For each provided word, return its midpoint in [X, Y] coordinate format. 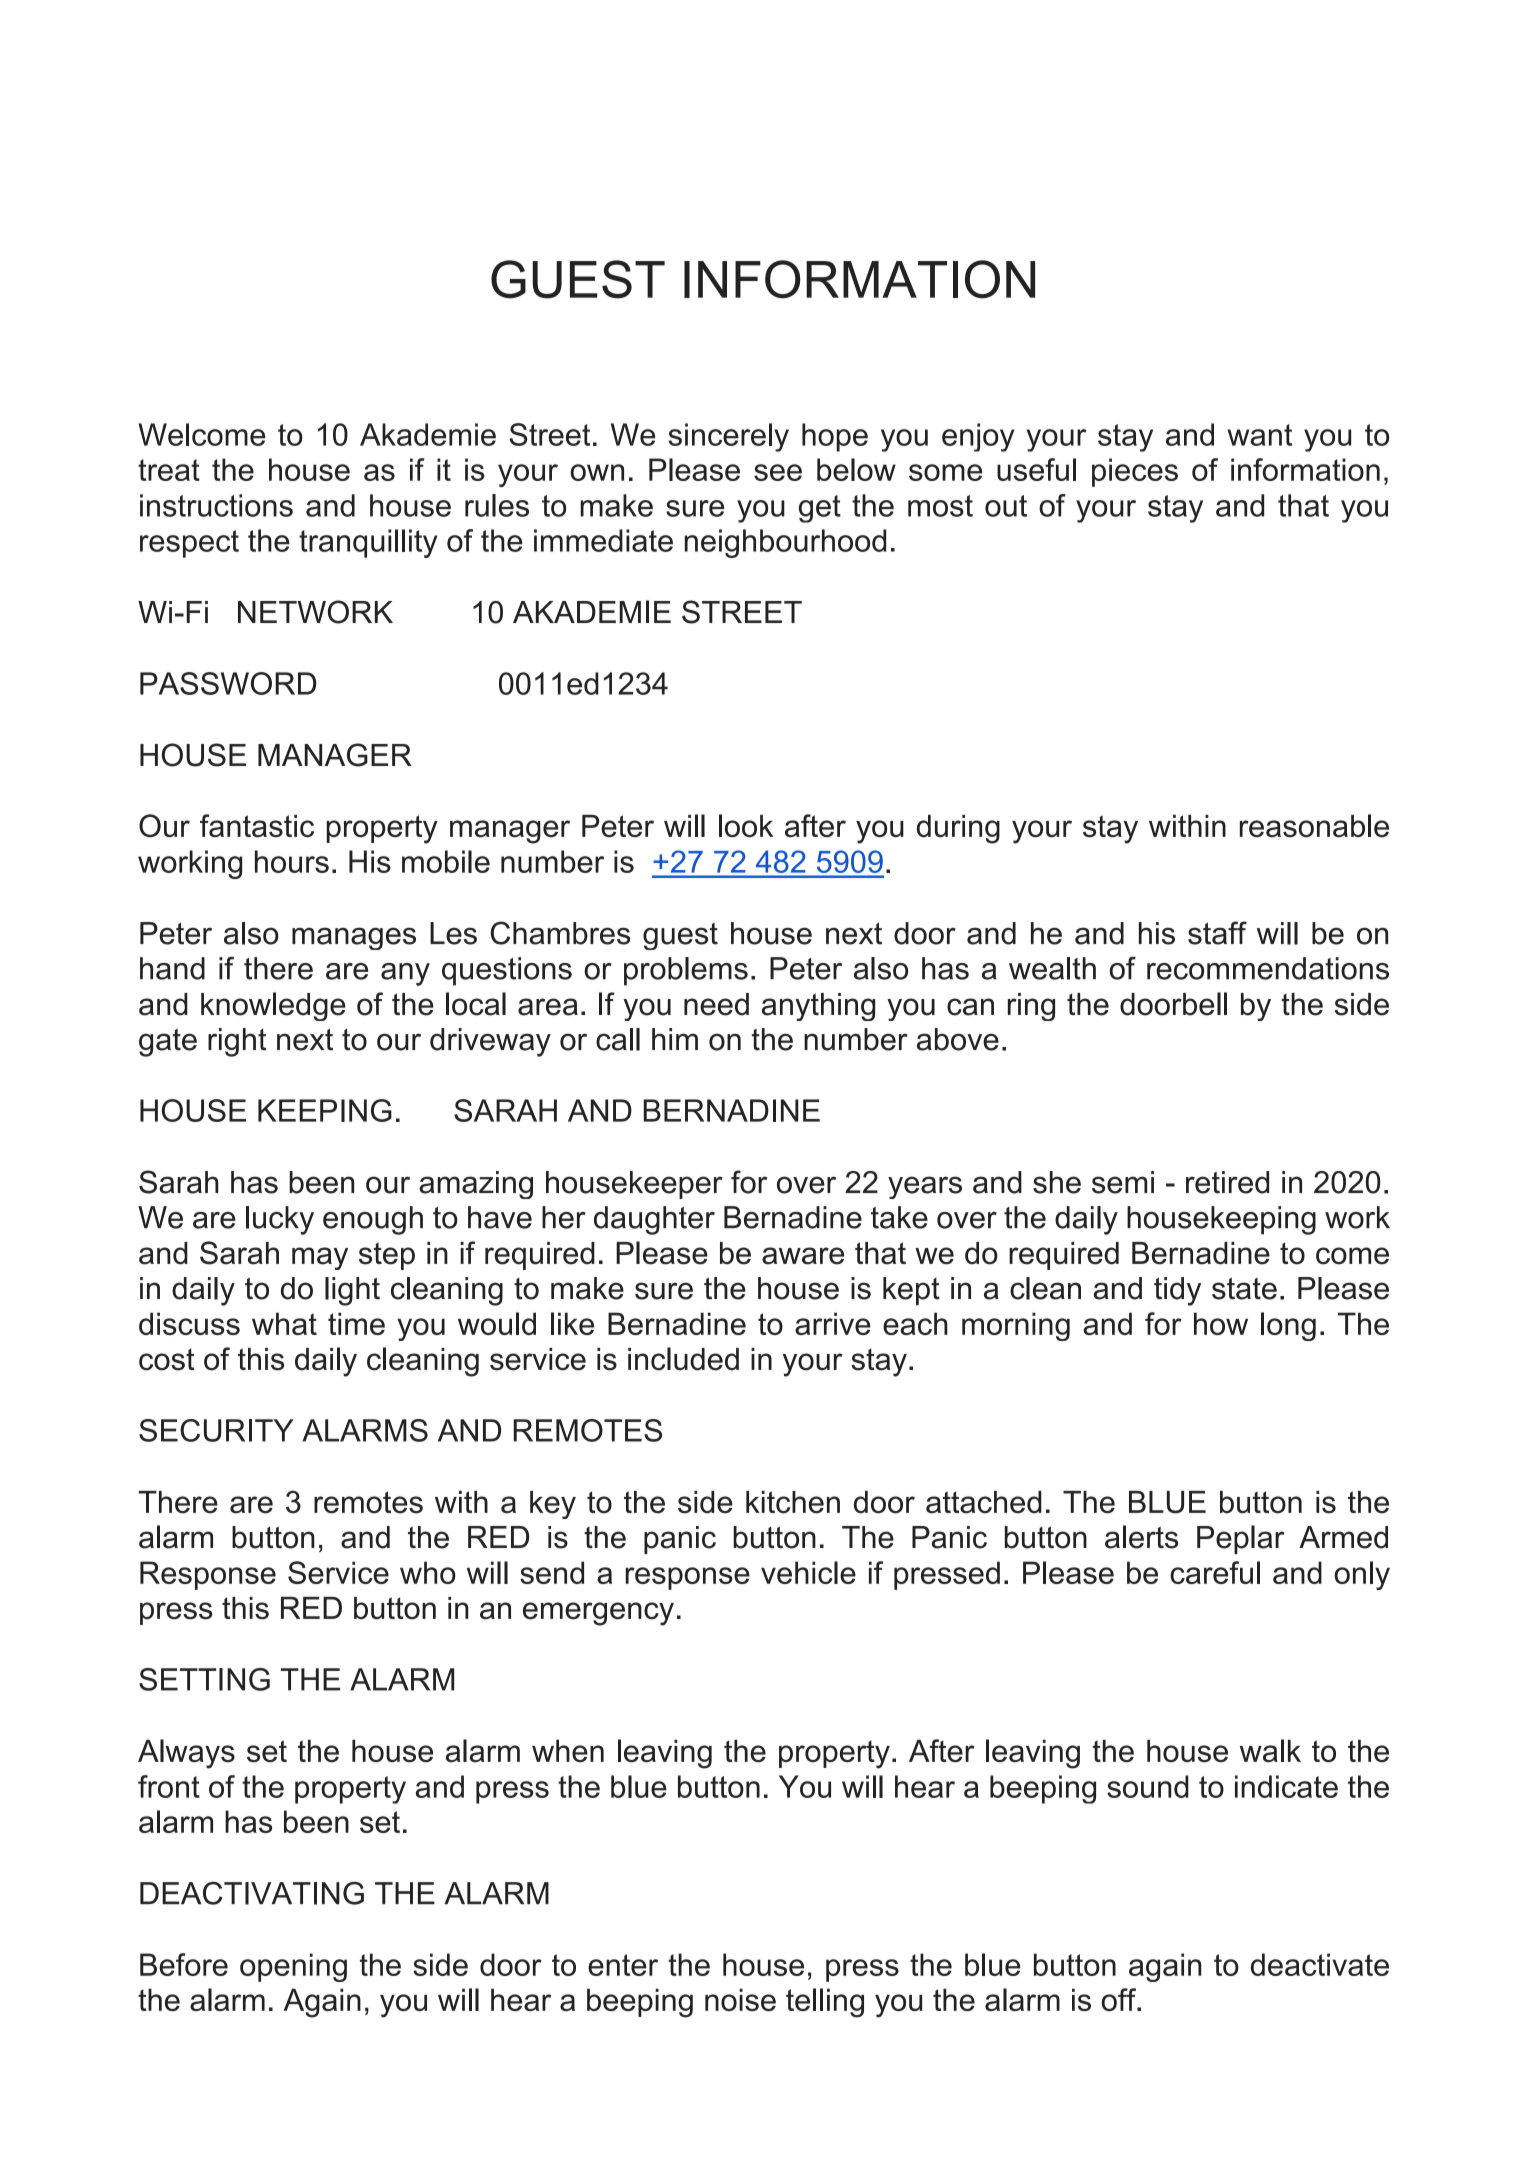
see [778, 472]
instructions [216, 505]
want [1260, 435]
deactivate [1320, 1964]
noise [740, 1999]
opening [293, 1967]
